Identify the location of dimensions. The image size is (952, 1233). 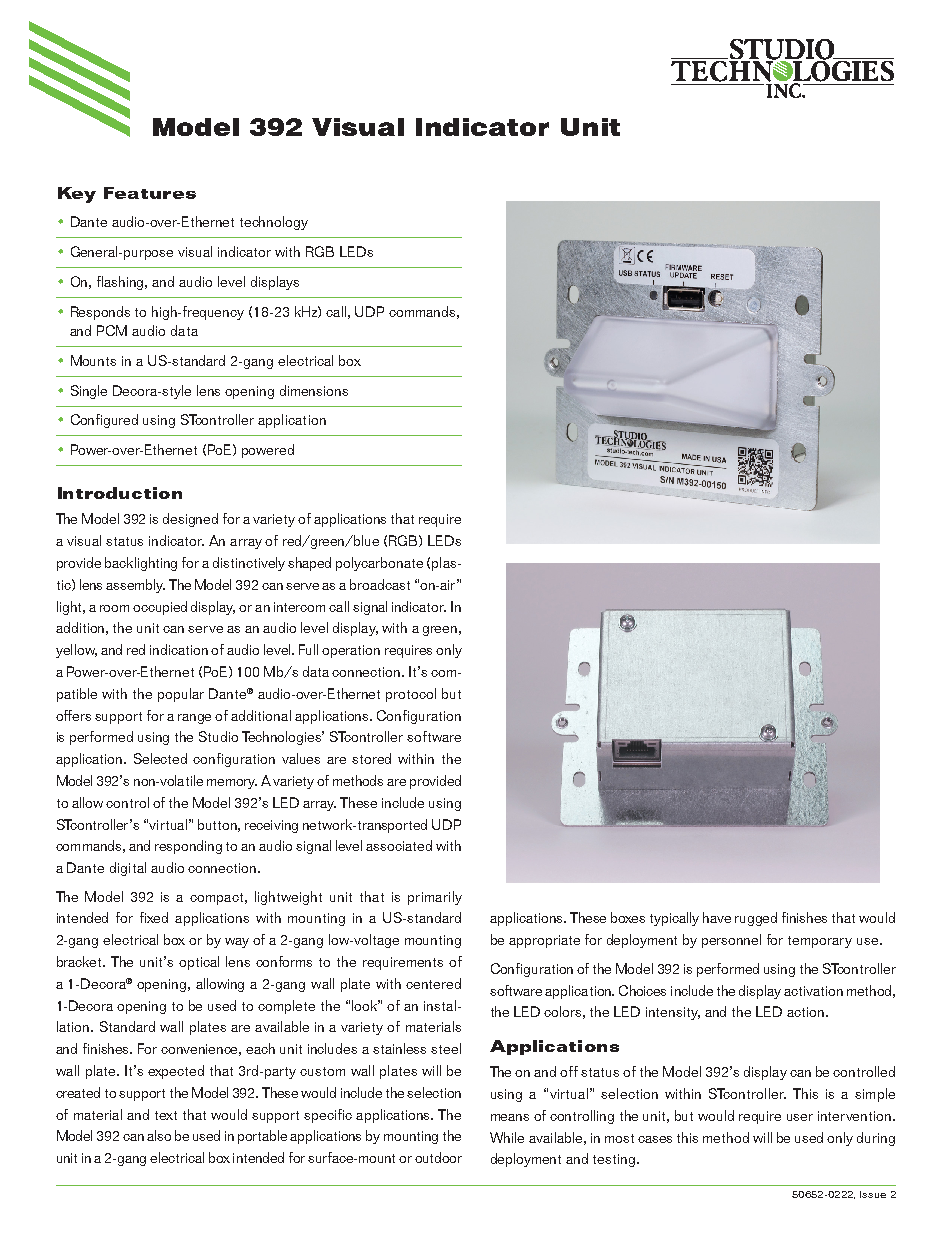
(314, 390).
